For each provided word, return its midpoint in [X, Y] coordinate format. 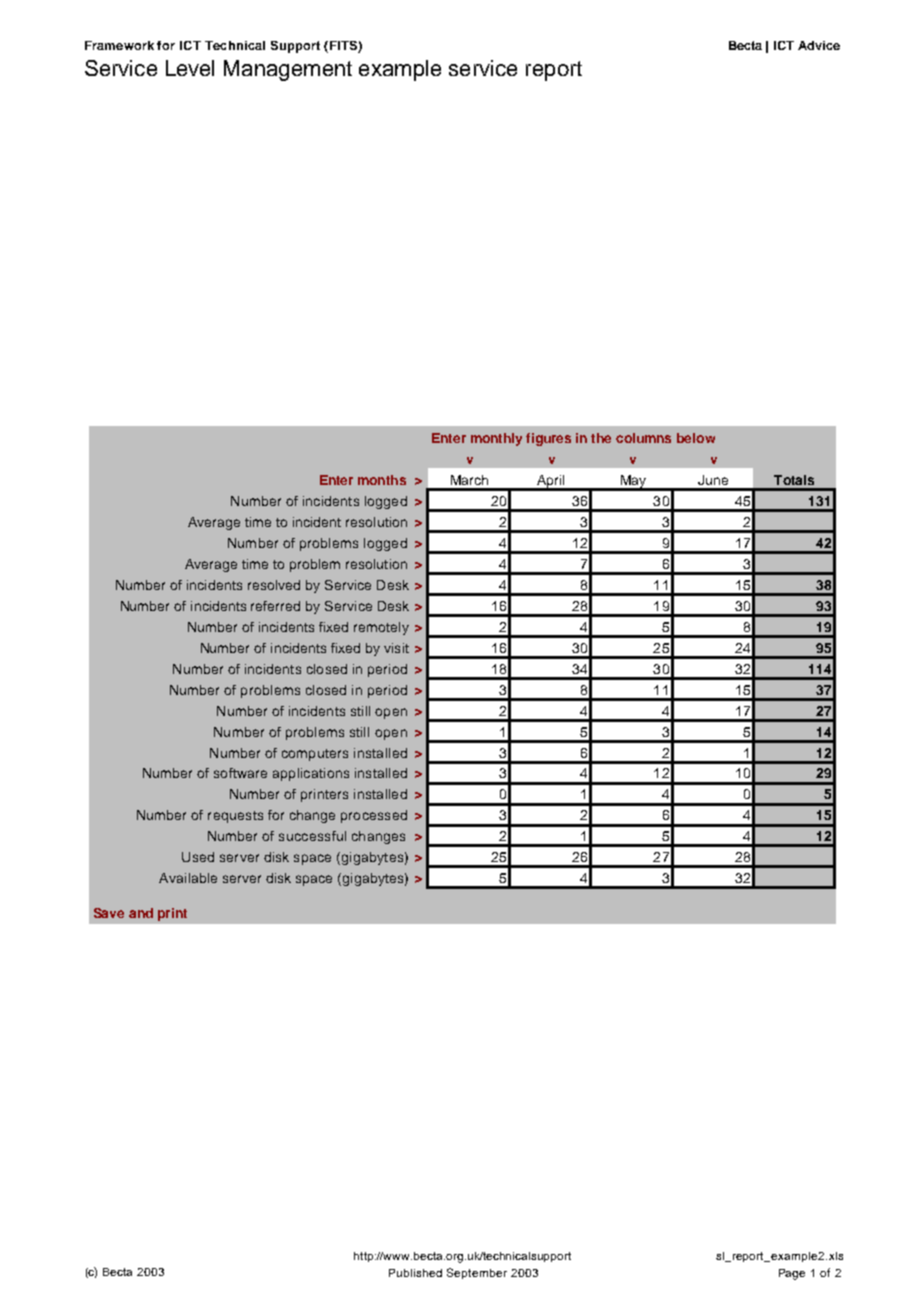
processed [374, 816]
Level [190, 68]
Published [415, 1273]
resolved [274, 585]
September [477, 1273]
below [696, 438]
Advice [819, 45]
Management [288, 70]
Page [792, 1274]
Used [198, 857]
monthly [496, 439]
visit [396, 648]
